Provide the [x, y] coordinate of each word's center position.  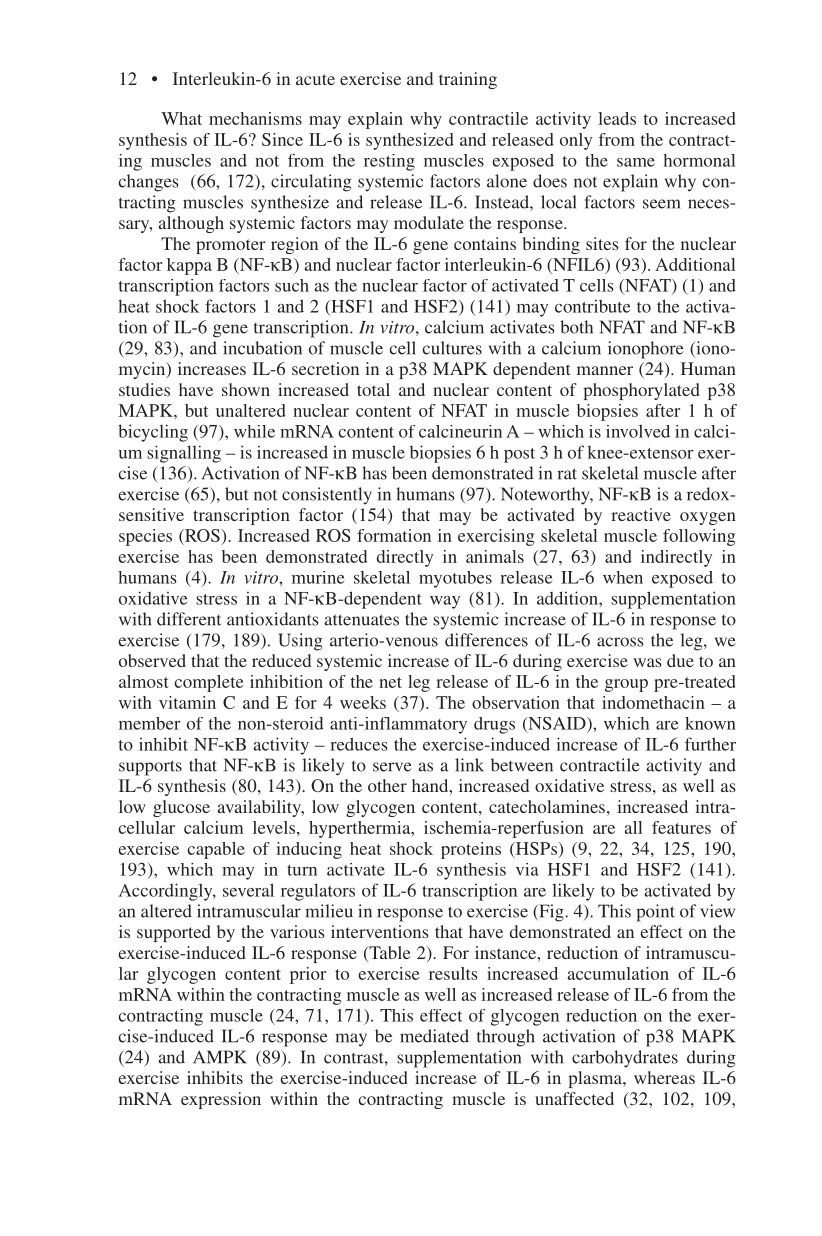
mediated [434, 1036]
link [469, 765]
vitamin [187, 702]
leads [617, 118]
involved [638, 431]
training [468, 80]
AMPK [220, 1057]
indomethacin [653, 702]
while [254, 431]
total [373, 389]
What [181, 118]
